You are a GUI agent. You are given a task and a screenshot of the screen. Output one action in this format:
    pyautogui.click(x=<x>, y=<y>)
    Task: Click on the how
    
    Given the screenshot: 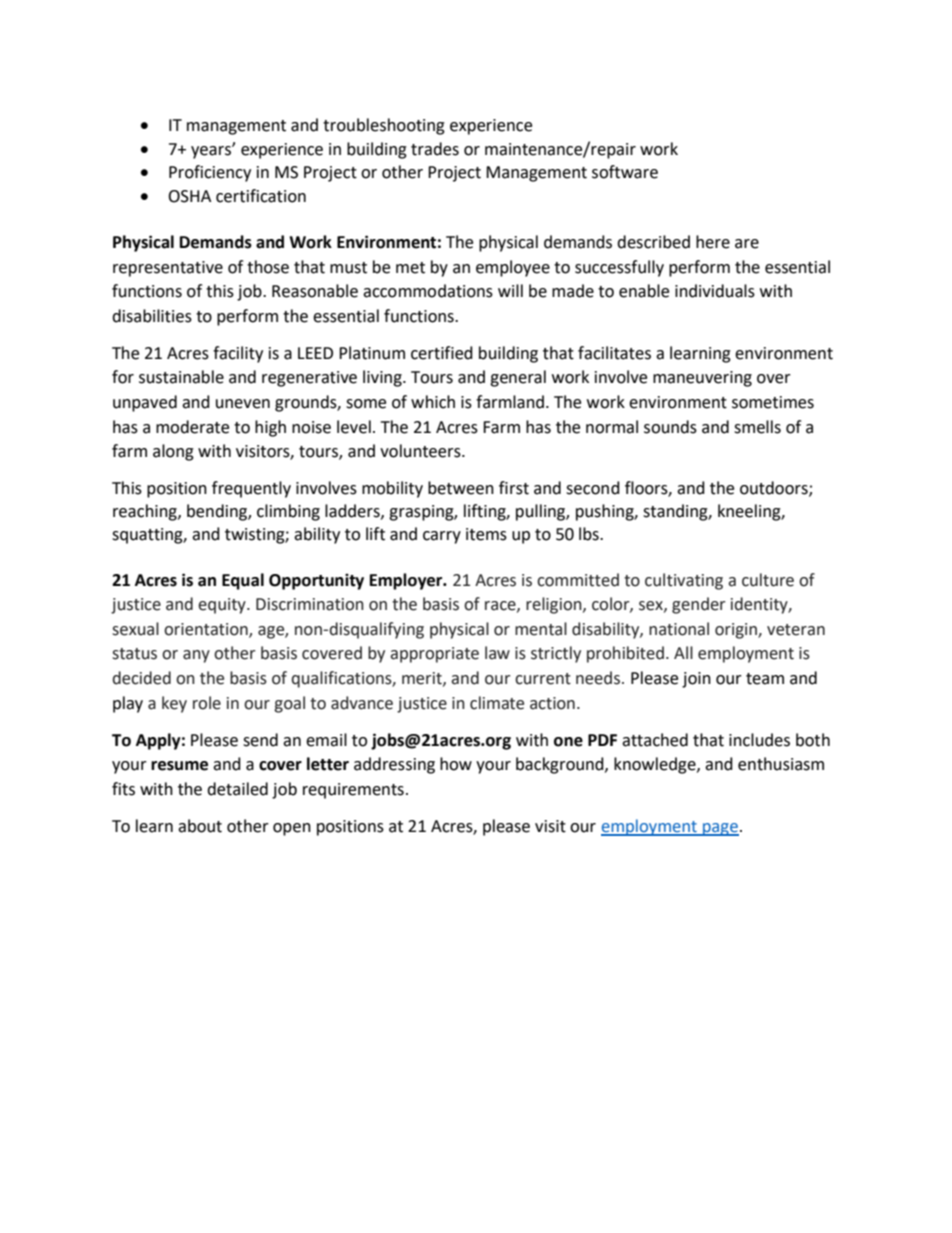 What is the action you would take?
    pyautogui.click(x=456, y=764)
